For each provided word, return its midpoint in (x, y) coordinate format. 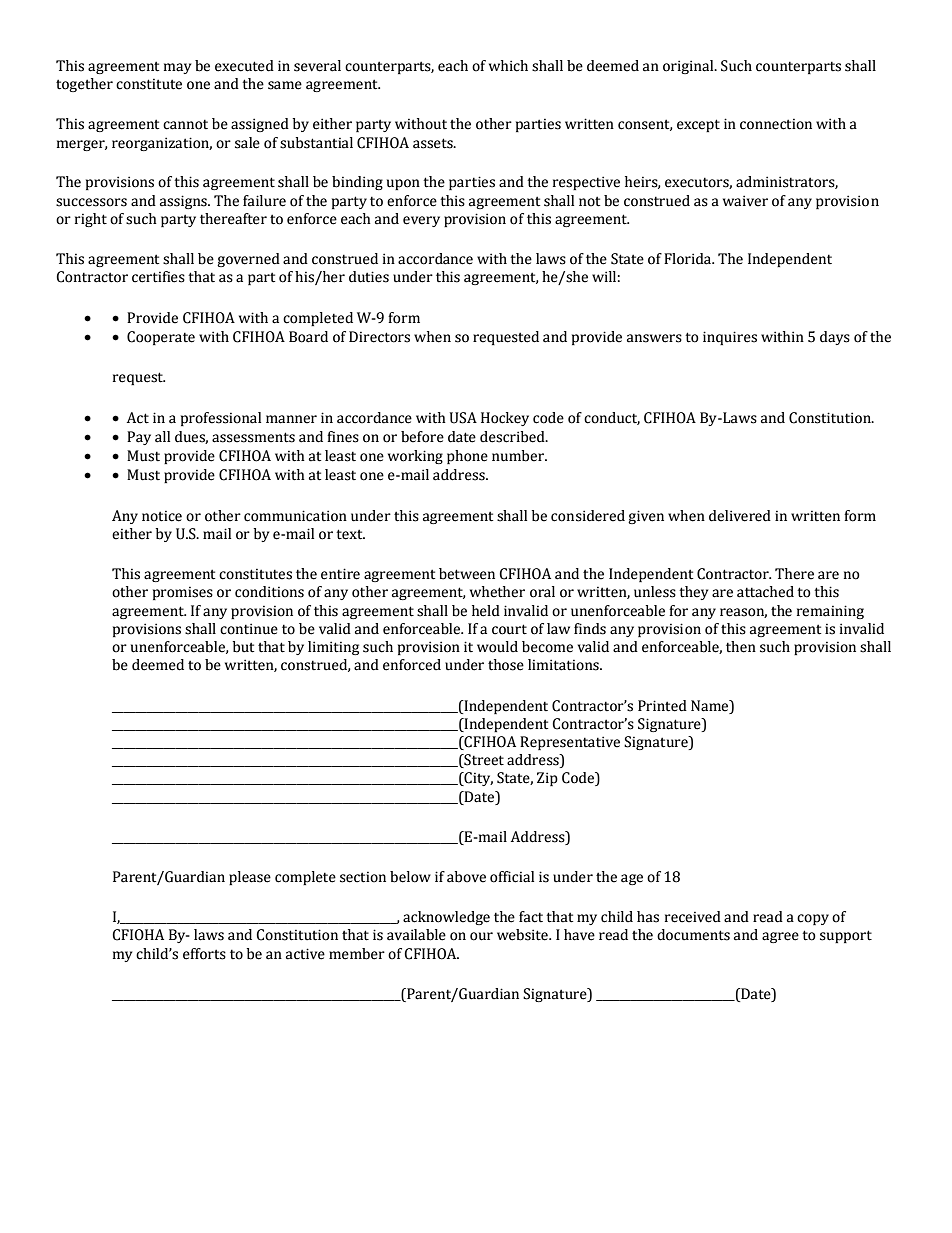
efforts (204, 954)
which (508, 66)
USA (463, 418)
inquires (730, 338)
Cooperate (161, 338)
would (497, 647)
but (243, 647)
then (741, 647)
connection (776, 124)
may (177, 68)
